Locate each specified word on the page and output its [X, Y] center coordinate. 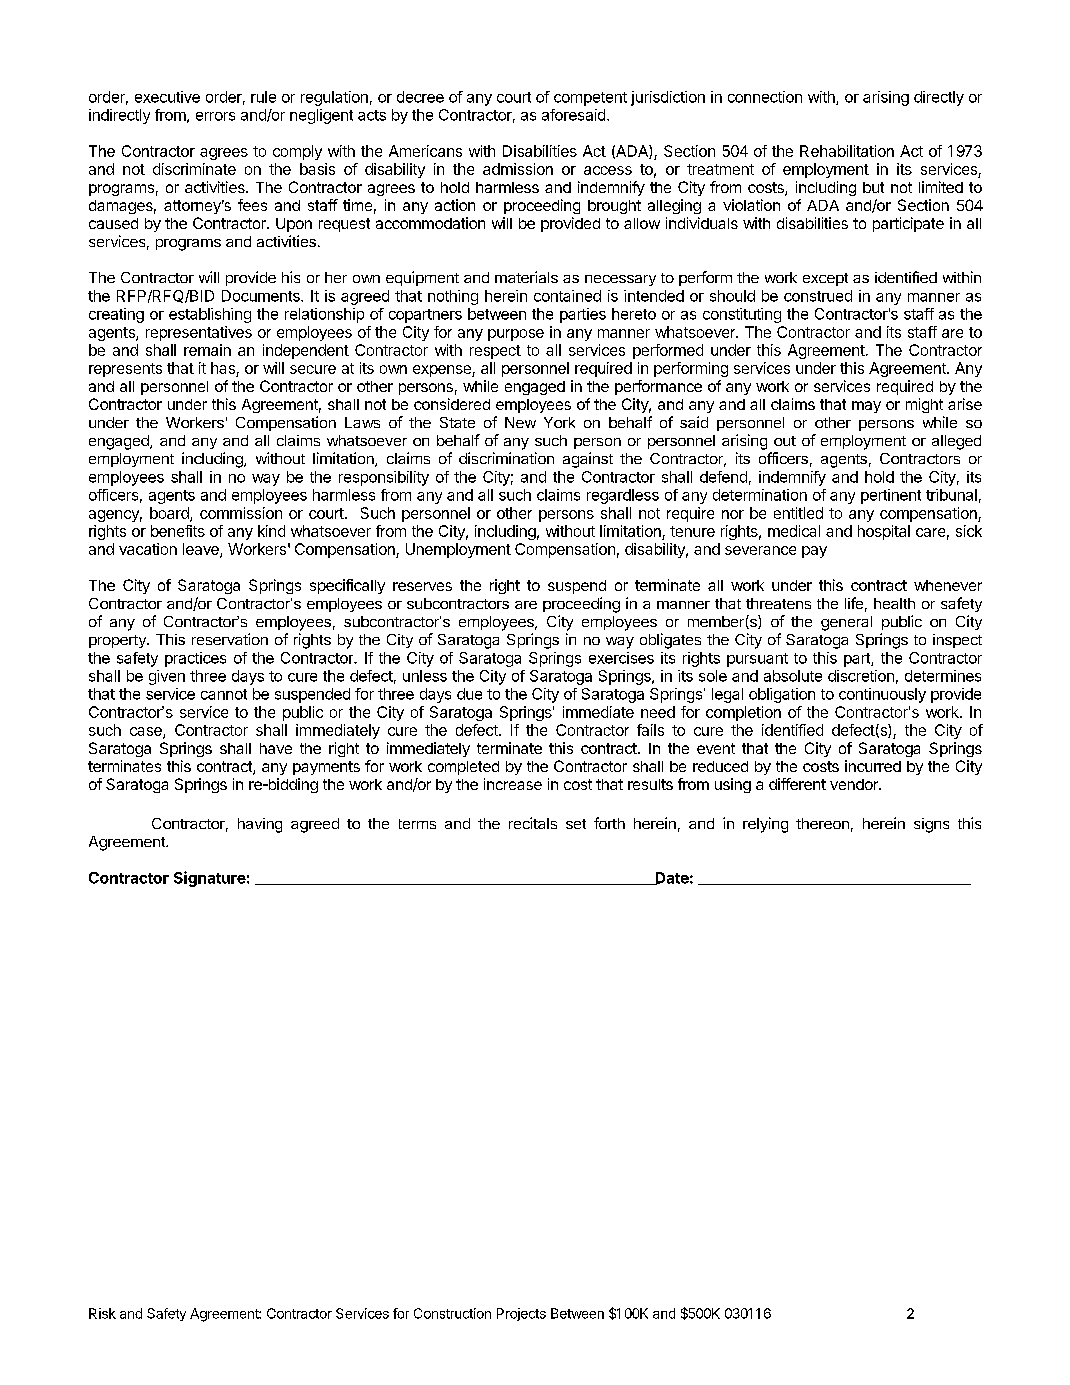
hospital [884, 532]
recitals [533, 823]
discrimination [506, 458]
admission [518, 169]
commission [241, 513]
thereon [822, 823]
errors [215, 116]
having [260, 825]
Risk [102, 1313]
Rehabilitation [847, 151]
